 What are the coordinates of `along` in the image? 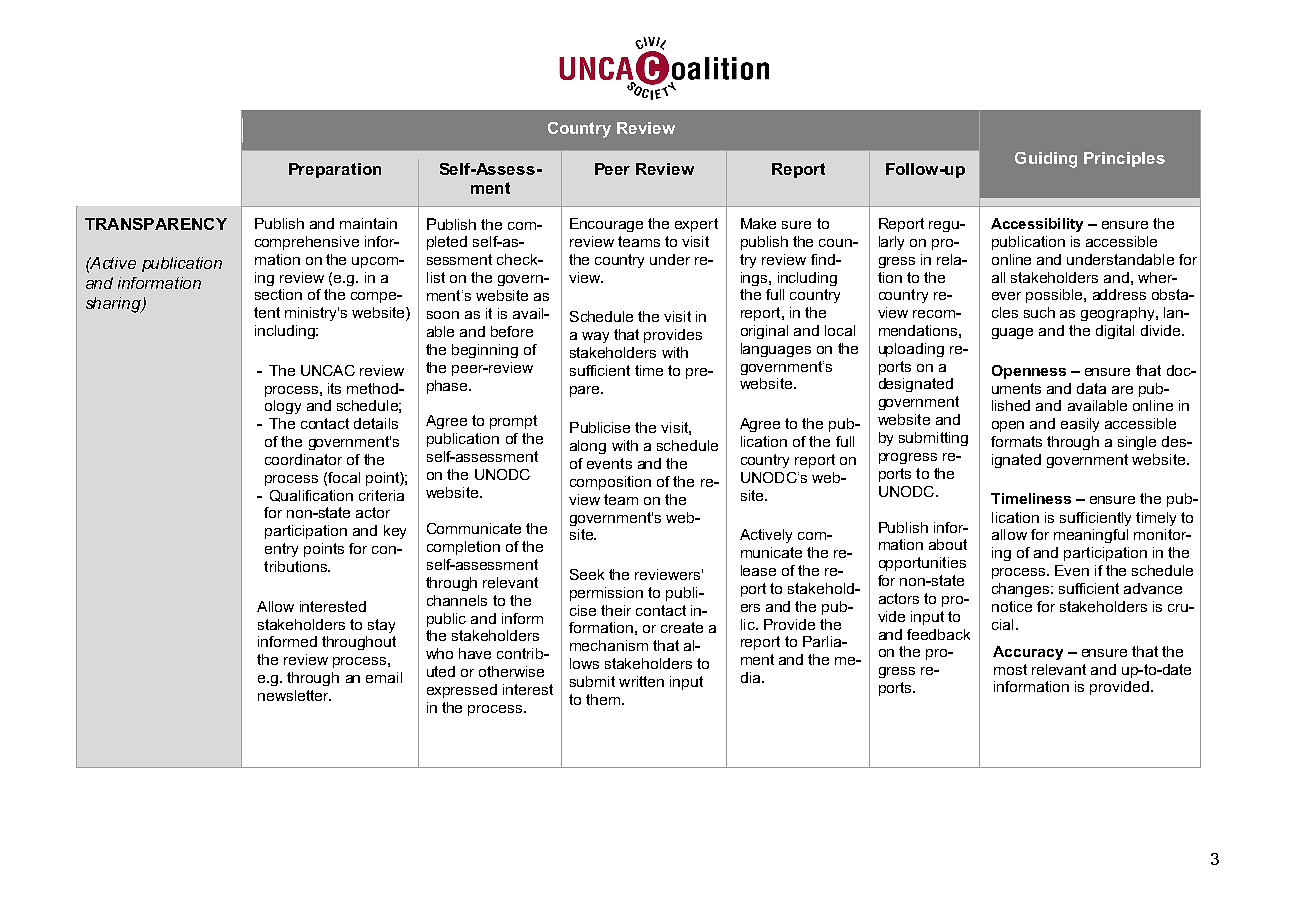 It's located at (588, 447).
